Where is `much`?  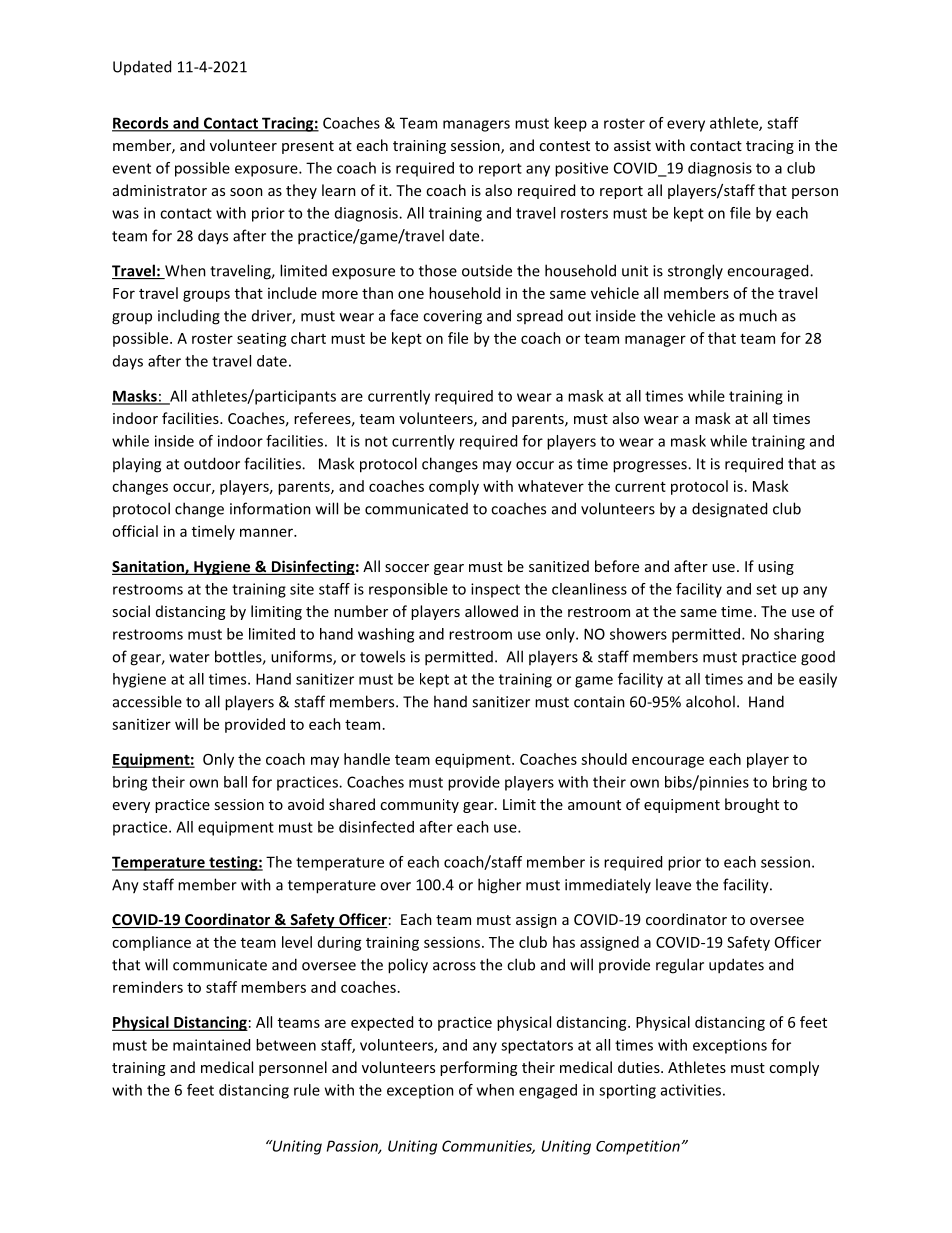 much is located at coordinates (758, 315).
